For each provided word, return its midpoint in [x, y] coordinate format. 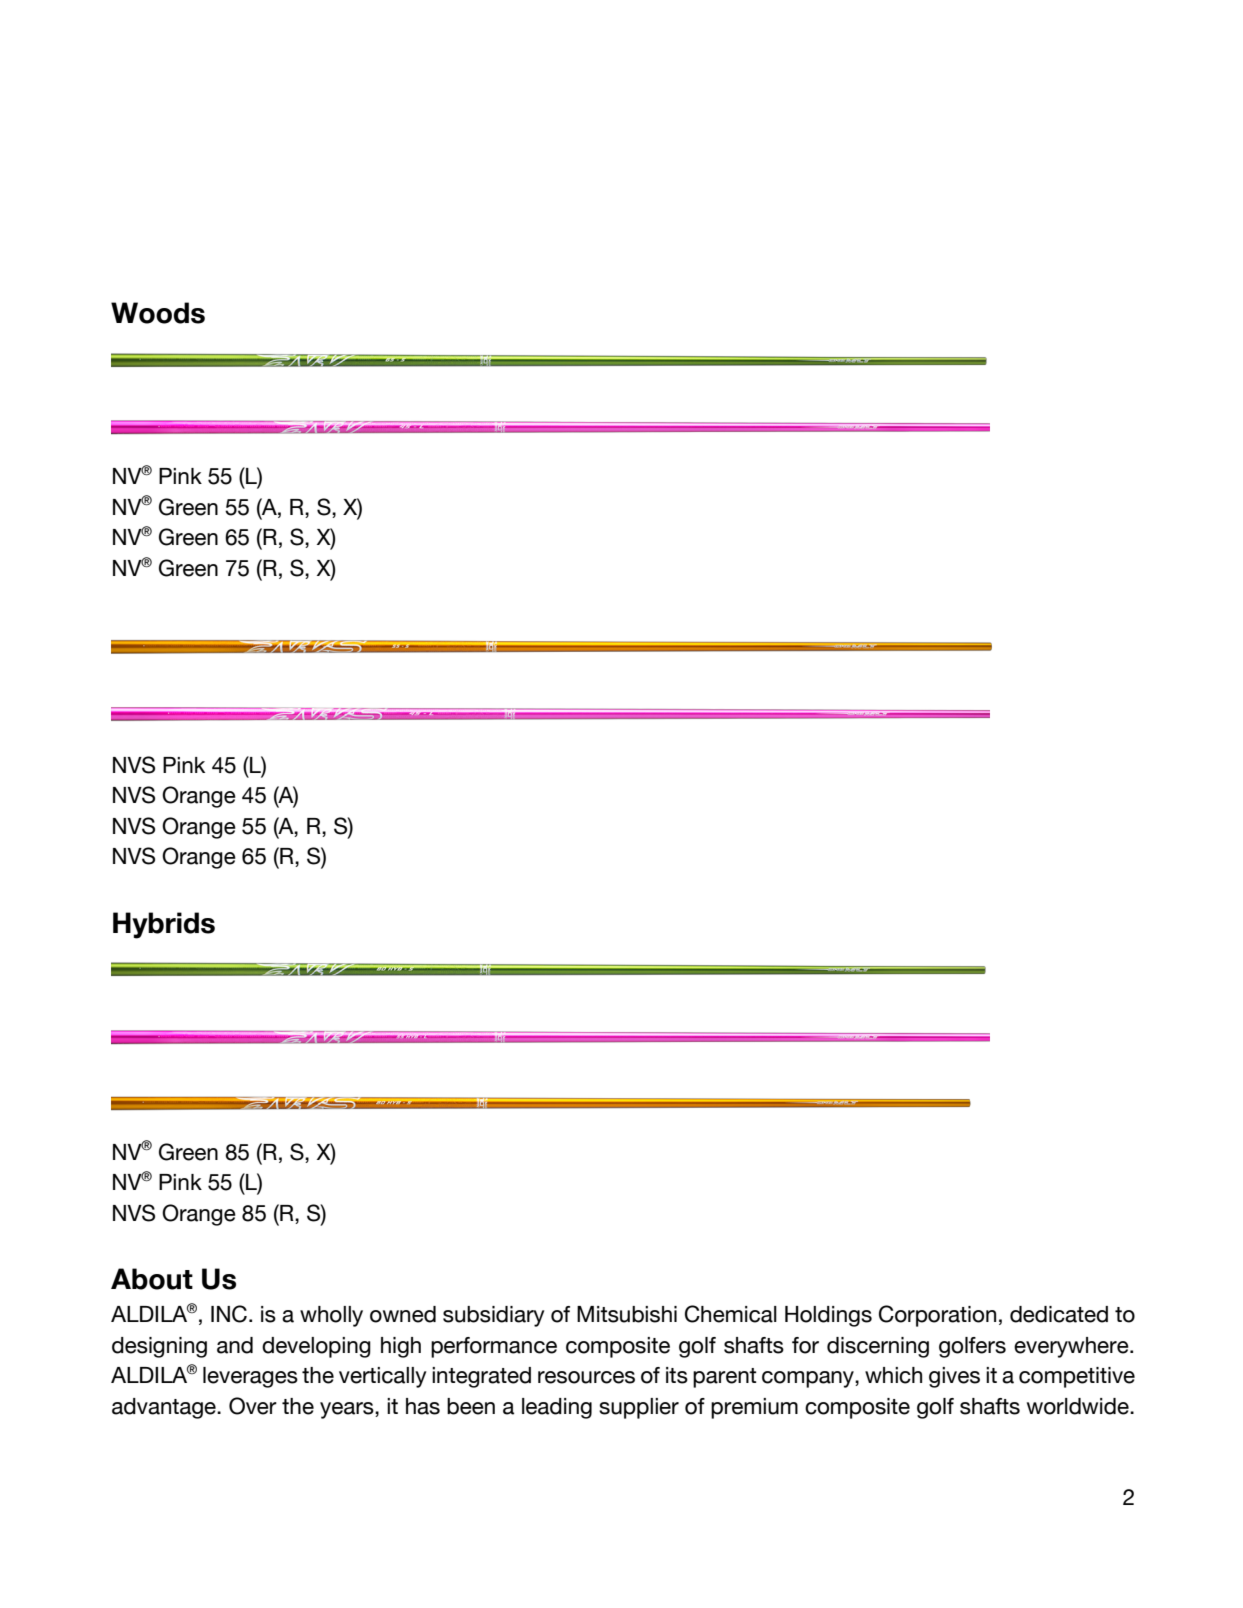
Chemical [731, 1314]
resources [586, 1377]
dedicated [1059, 1314]
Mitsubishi [627, 1314]
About [152, 1279]
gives [954, 1377]
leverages [250, 1377]
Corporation [937, 1316]
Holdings [828, 1316]
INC [229, 1314]
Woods [158, 313]
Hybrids [164, 925]
